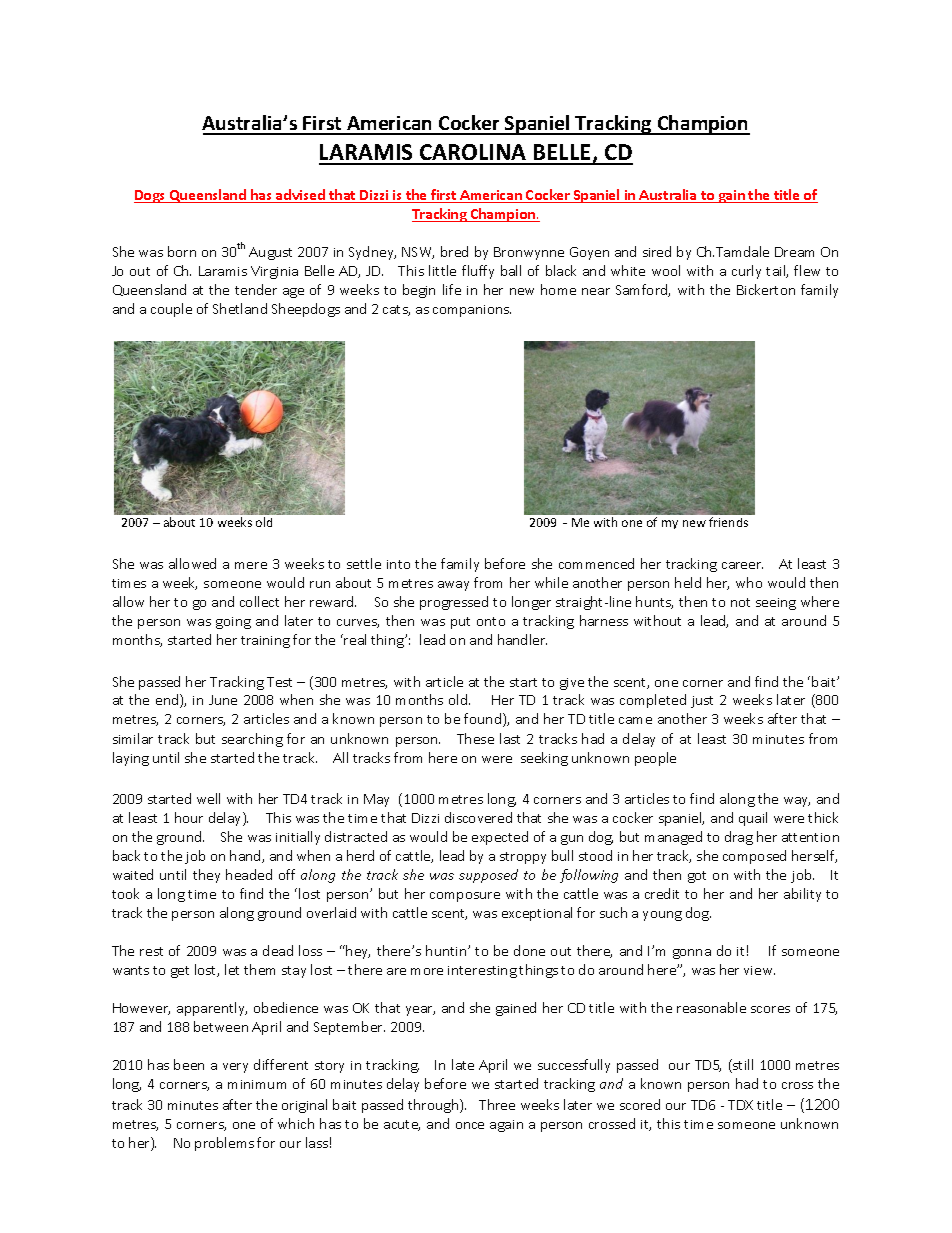 Image resolution: width=952 pixels, height=1233 pixels. What do you see at coordinates (182, 251) in the document?
I see `born` at bounding box center [182, 251].
